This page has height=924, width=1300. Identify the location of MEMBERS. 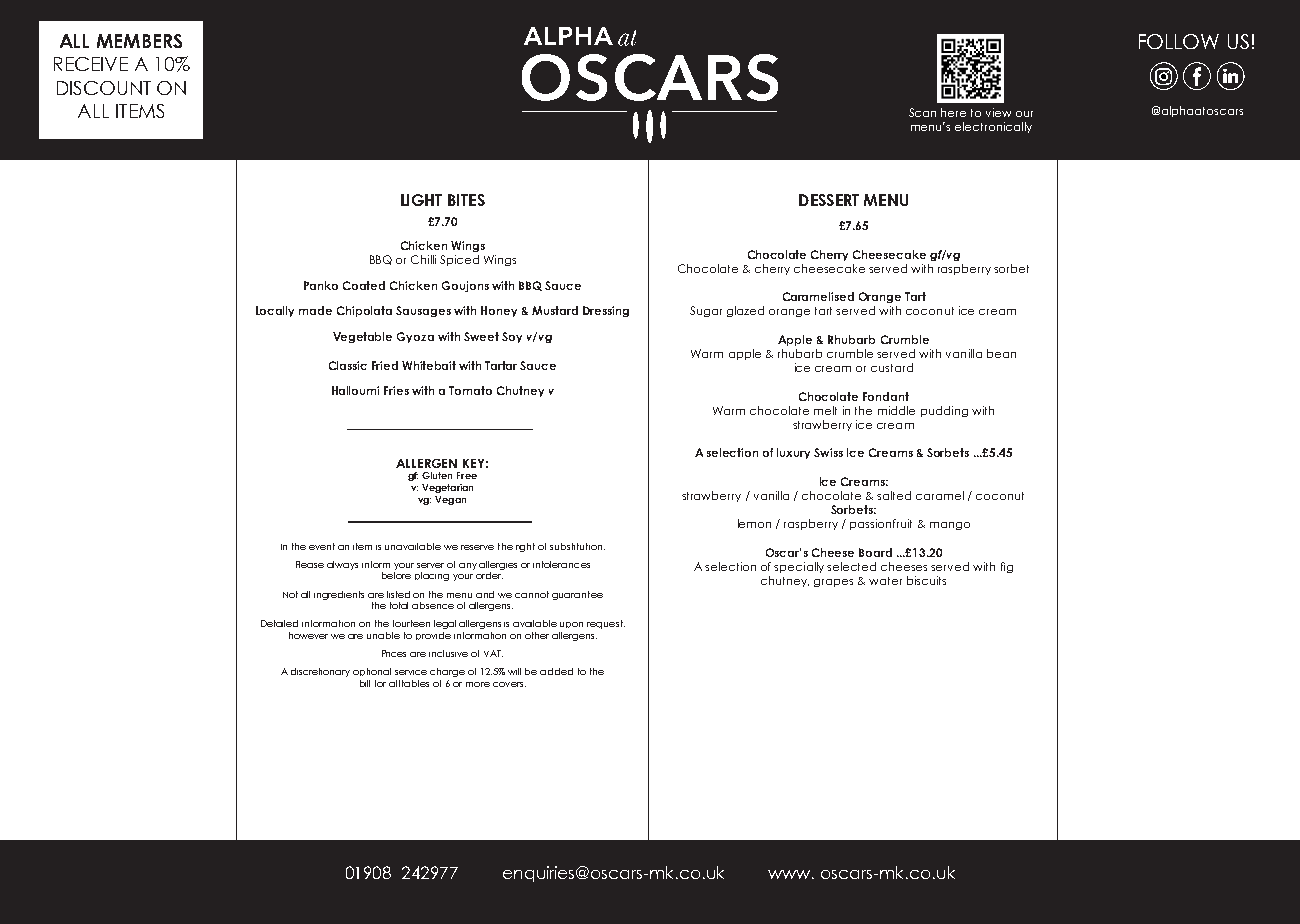
(139, 41).
